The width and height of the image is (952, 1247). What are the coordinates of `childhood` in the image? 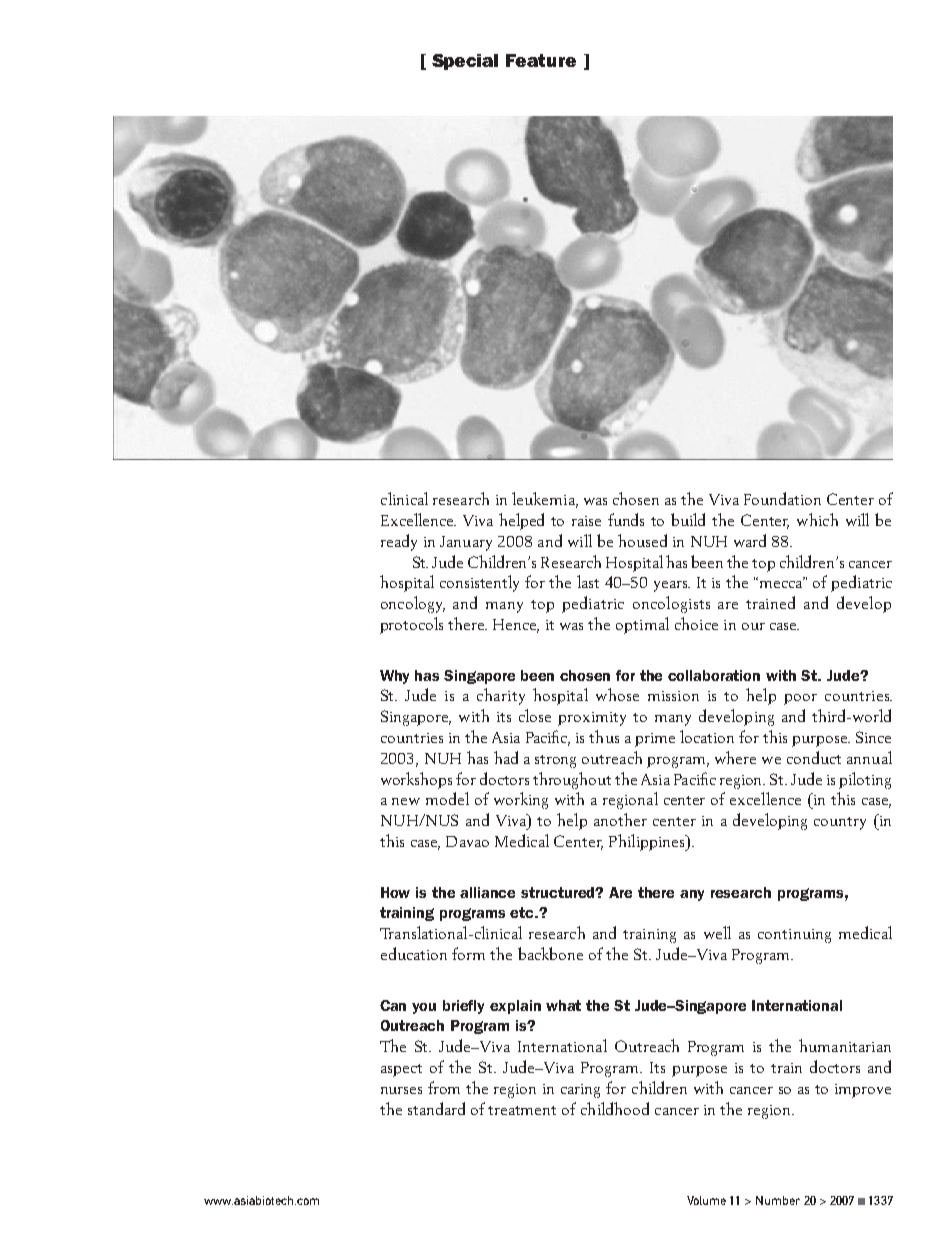 It's located at (615, 1108).
